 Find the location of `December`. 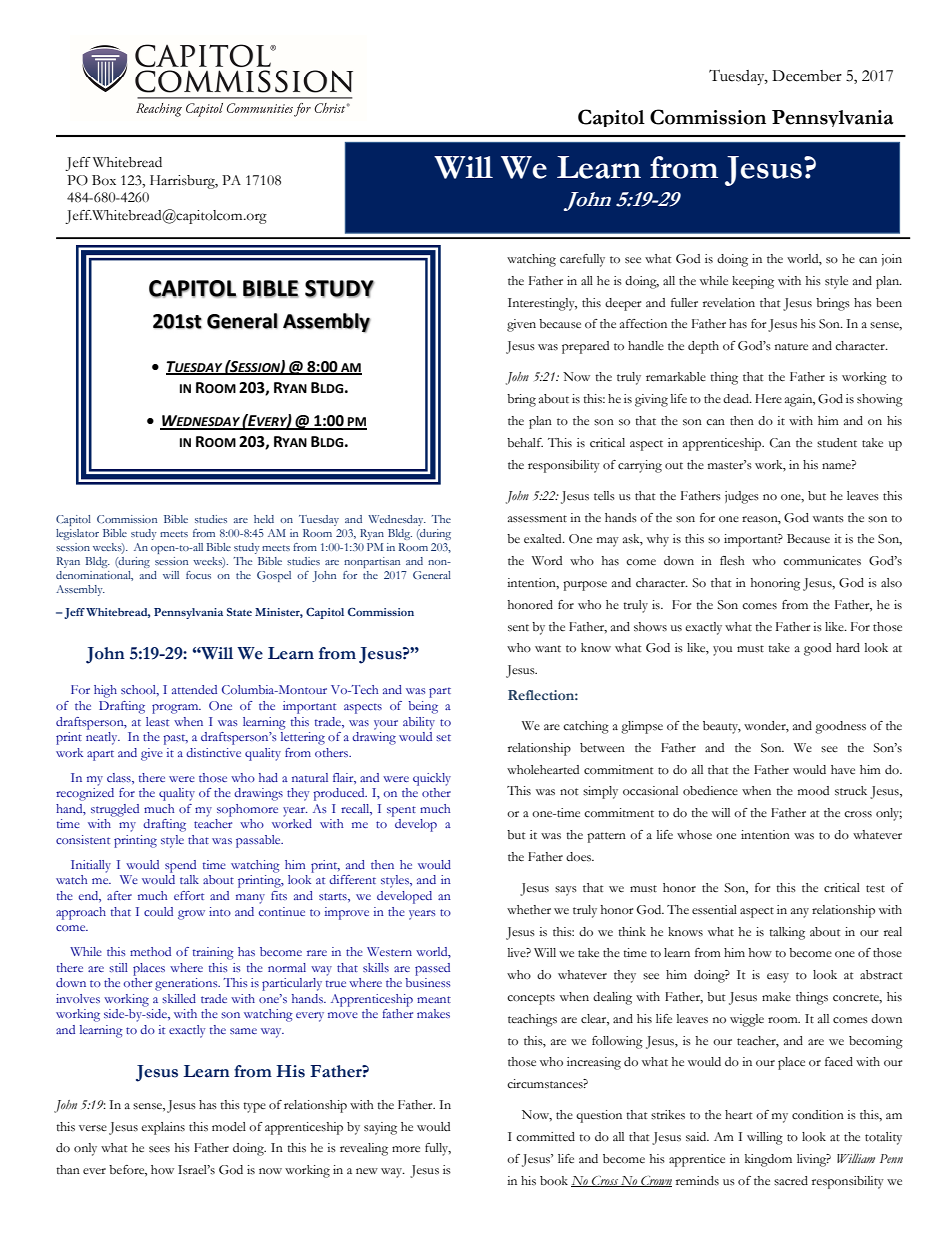

December is located at coordinates (807, 76).
